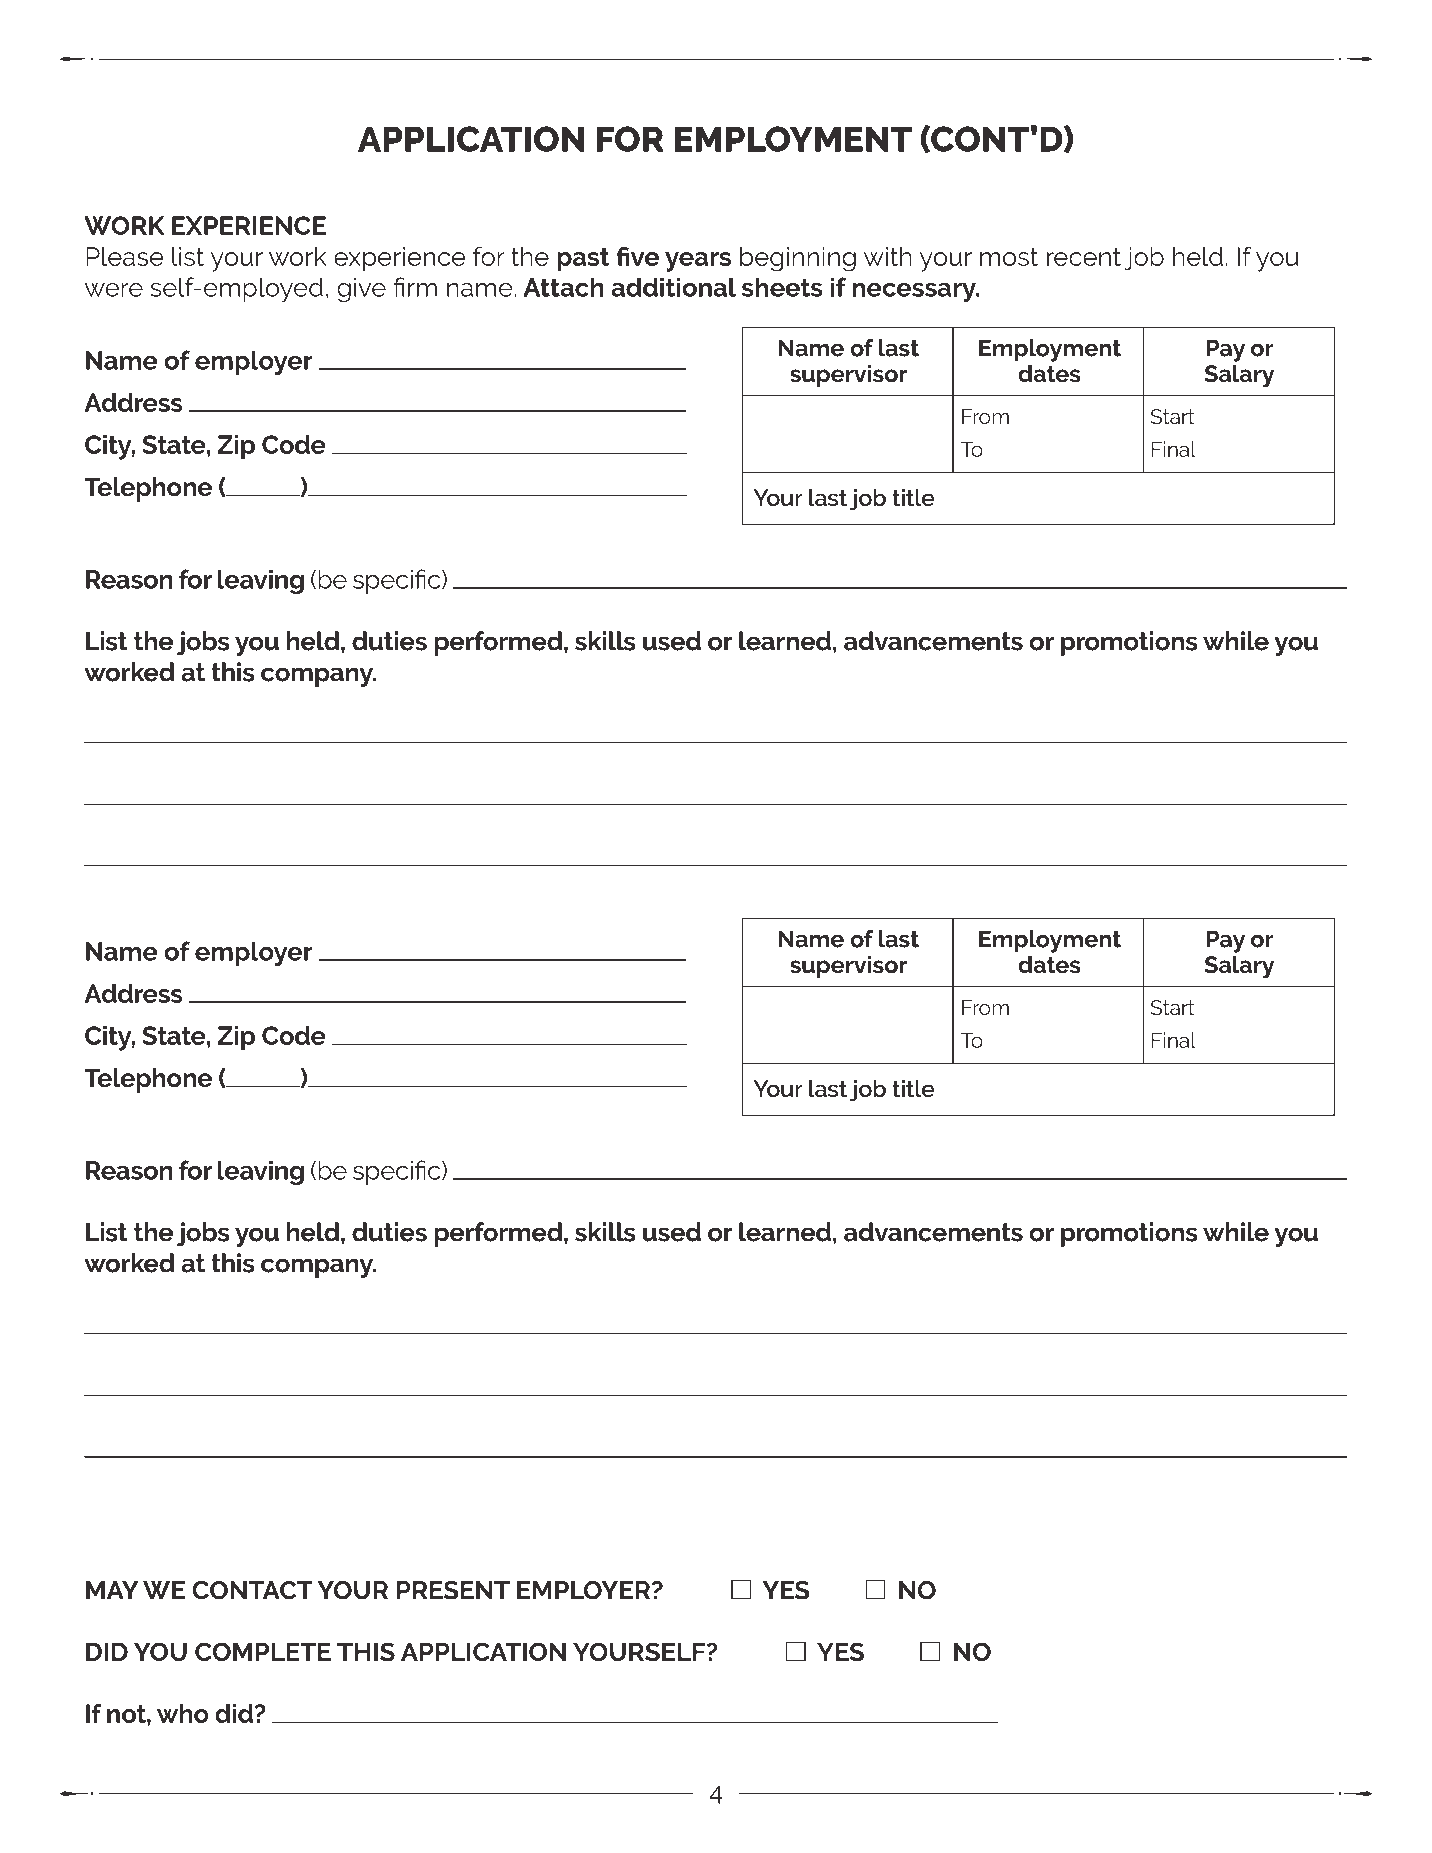 The width and height of the image is (1432, 1853). I want to click on most, so click(1009, 257).
